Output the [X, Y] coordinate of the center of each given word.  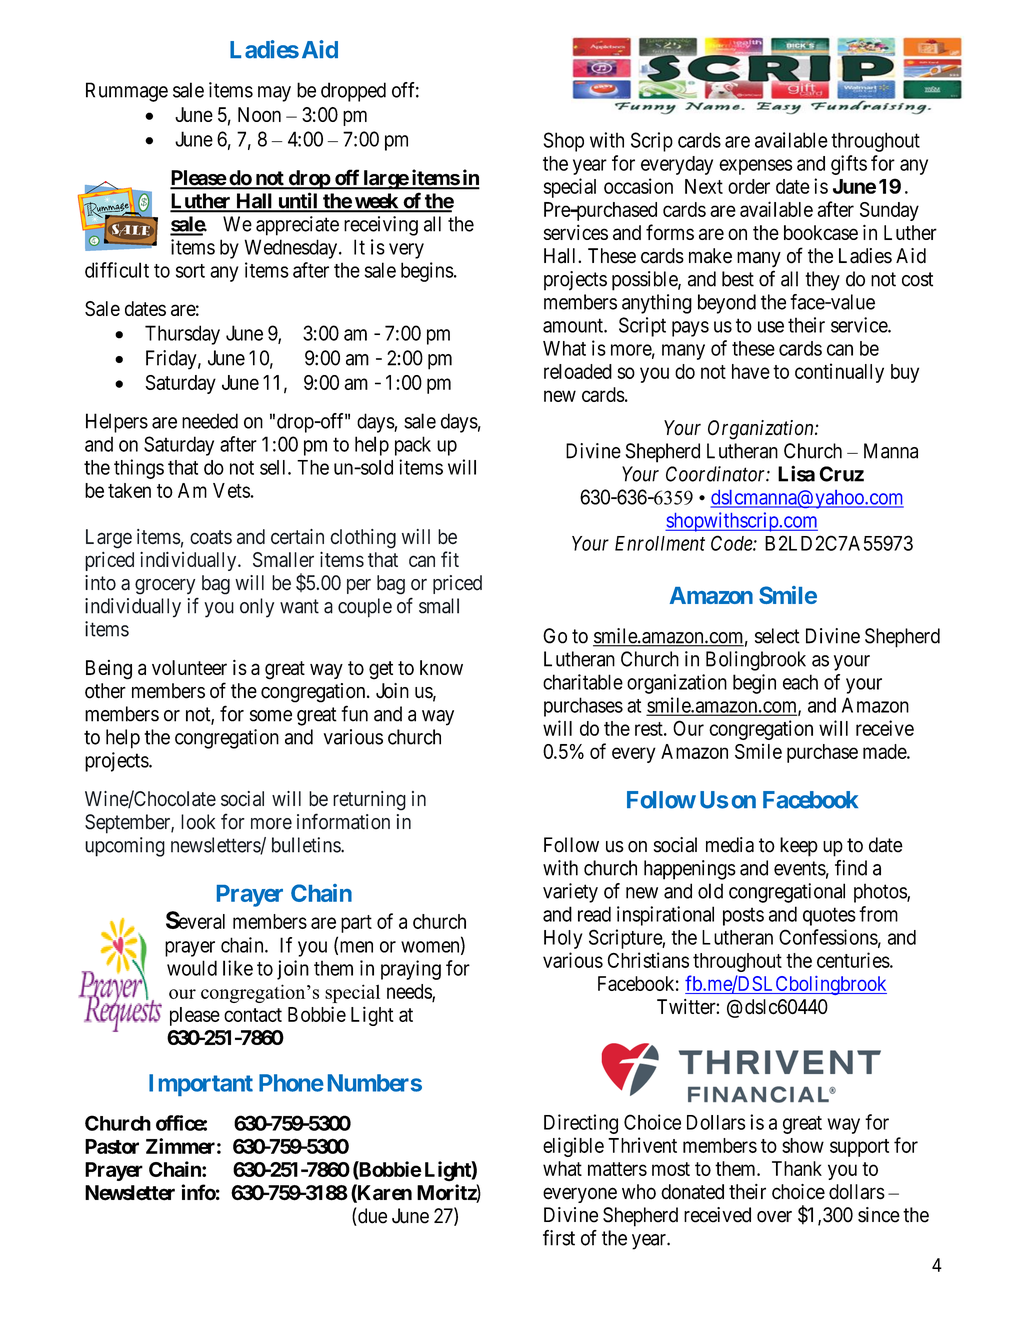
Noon [259, 114]
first [559, 1238]
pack [413, 446]
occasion [638, 186]
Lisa [796, 473]
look [198, 822]
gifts [849, 165]
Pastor [112, 1146]
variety [570, 893]
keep [799, 847]
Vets [231, 490]
